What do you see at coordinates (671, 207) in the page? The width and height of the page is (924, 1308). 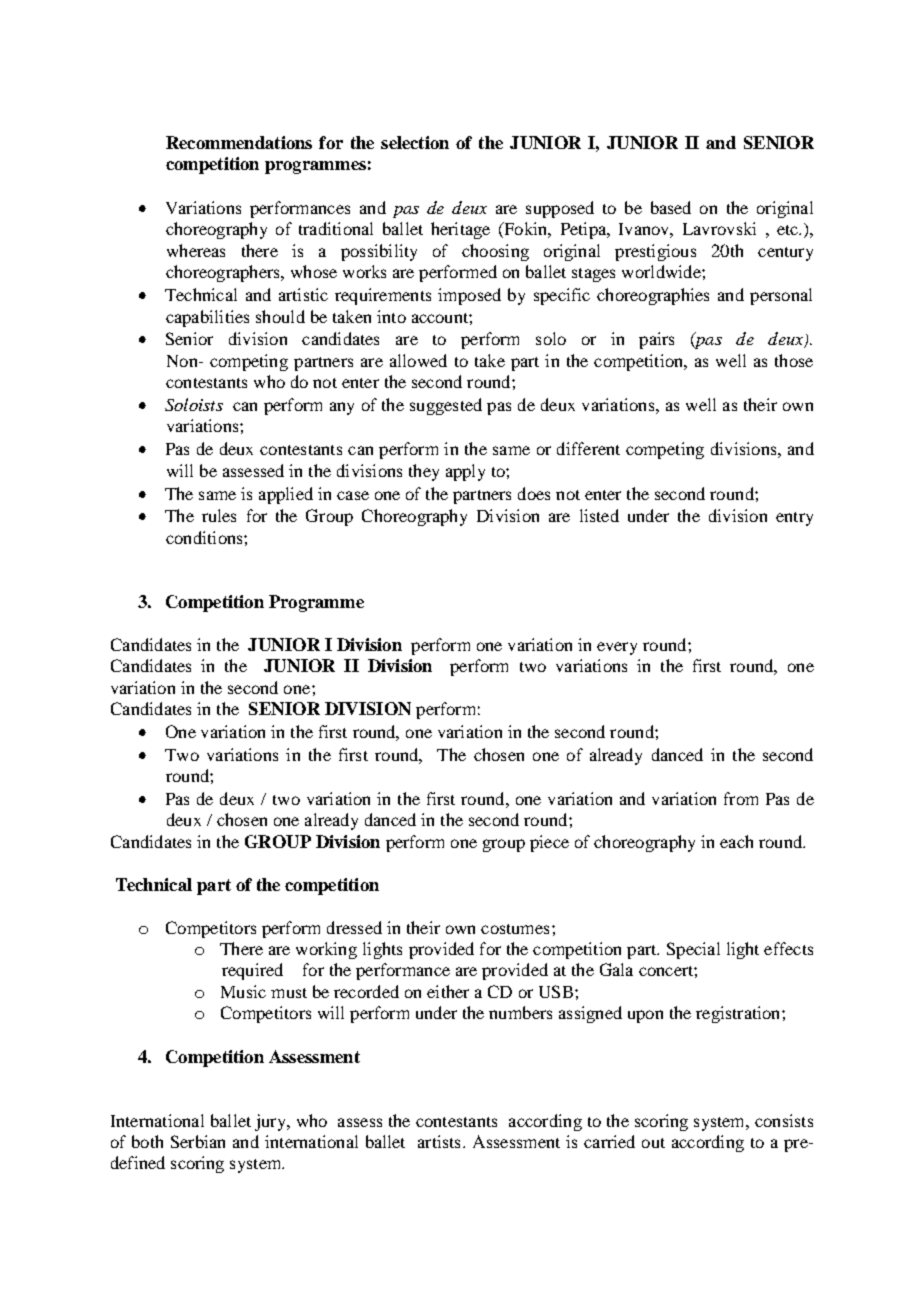 I see `based` at bounding box center [671, 207].
